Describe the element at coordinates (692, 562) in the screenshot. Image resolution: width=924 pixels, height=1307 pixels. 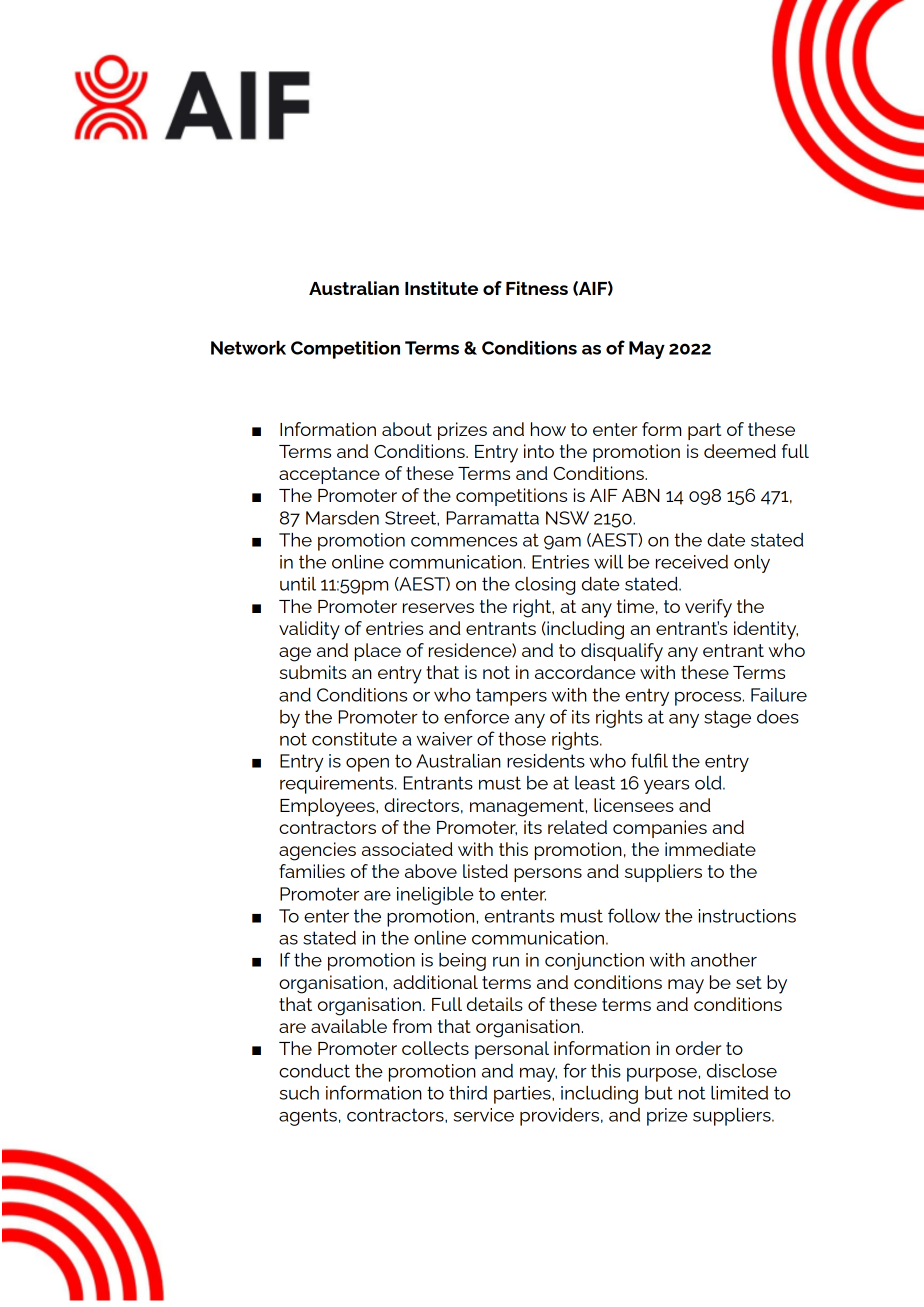
I see `received` at that location.
